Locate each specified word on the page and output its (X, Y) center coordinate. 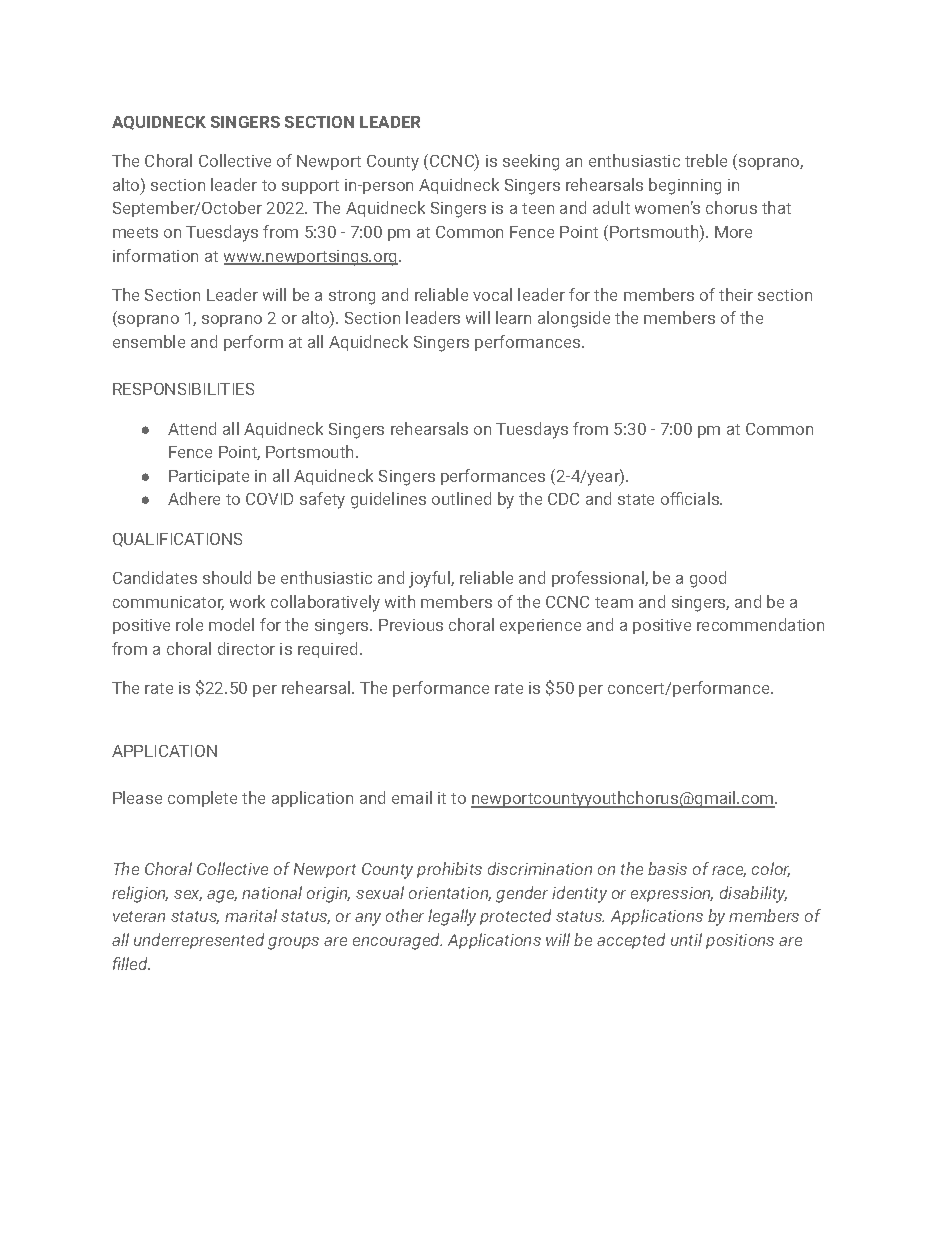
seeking (531, 162)
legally (452, 917)
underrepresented (199, 941)
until (686, 939)
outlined (461, 498)
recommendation (760, 624)
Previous (411, 625)
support (310, 187)
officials (691, 498)
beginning (685, 186)
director (246, 648)
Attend (192, 428)
